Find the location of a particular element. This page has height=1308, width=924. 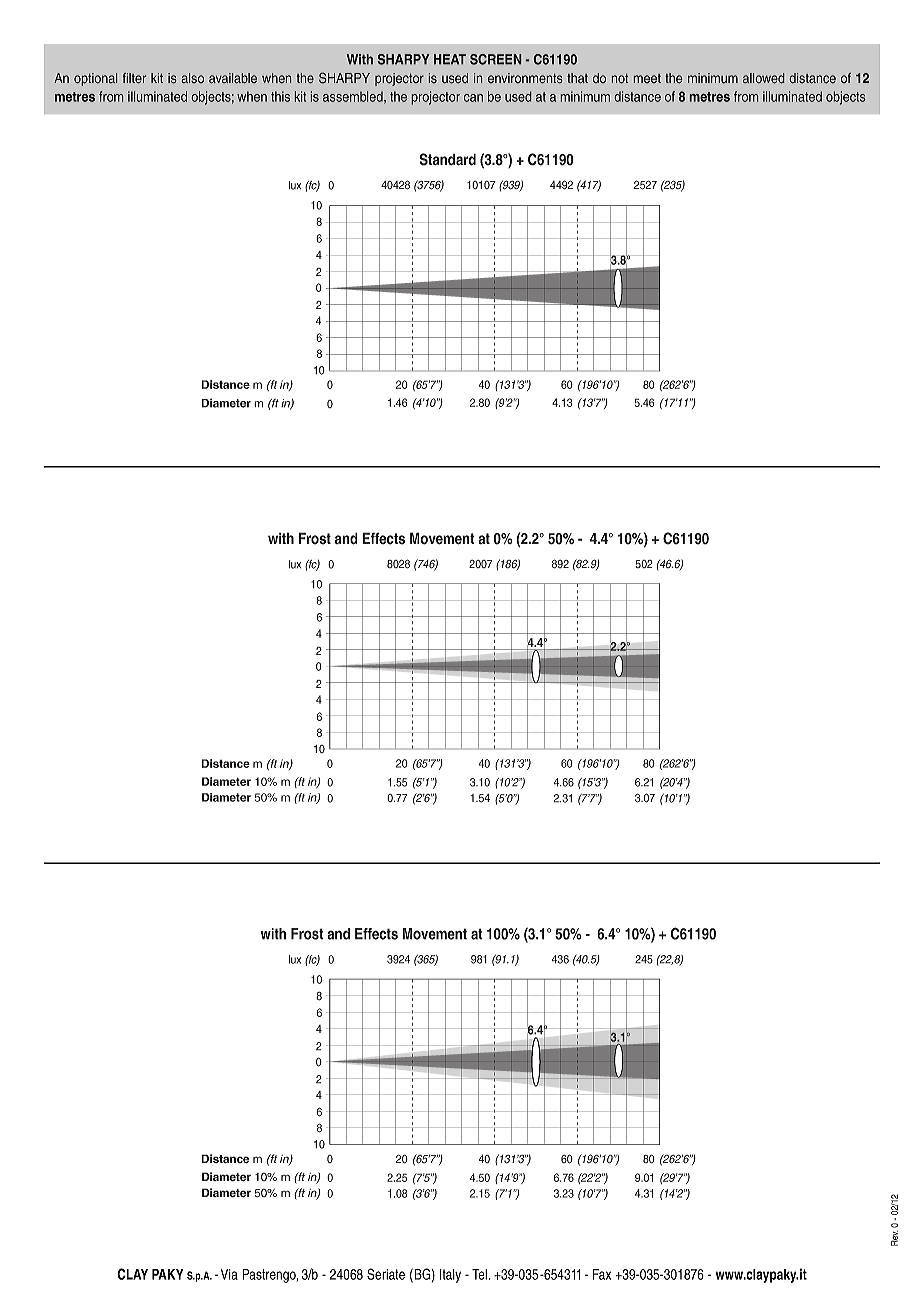

not is located at coordinates (620, 78).
